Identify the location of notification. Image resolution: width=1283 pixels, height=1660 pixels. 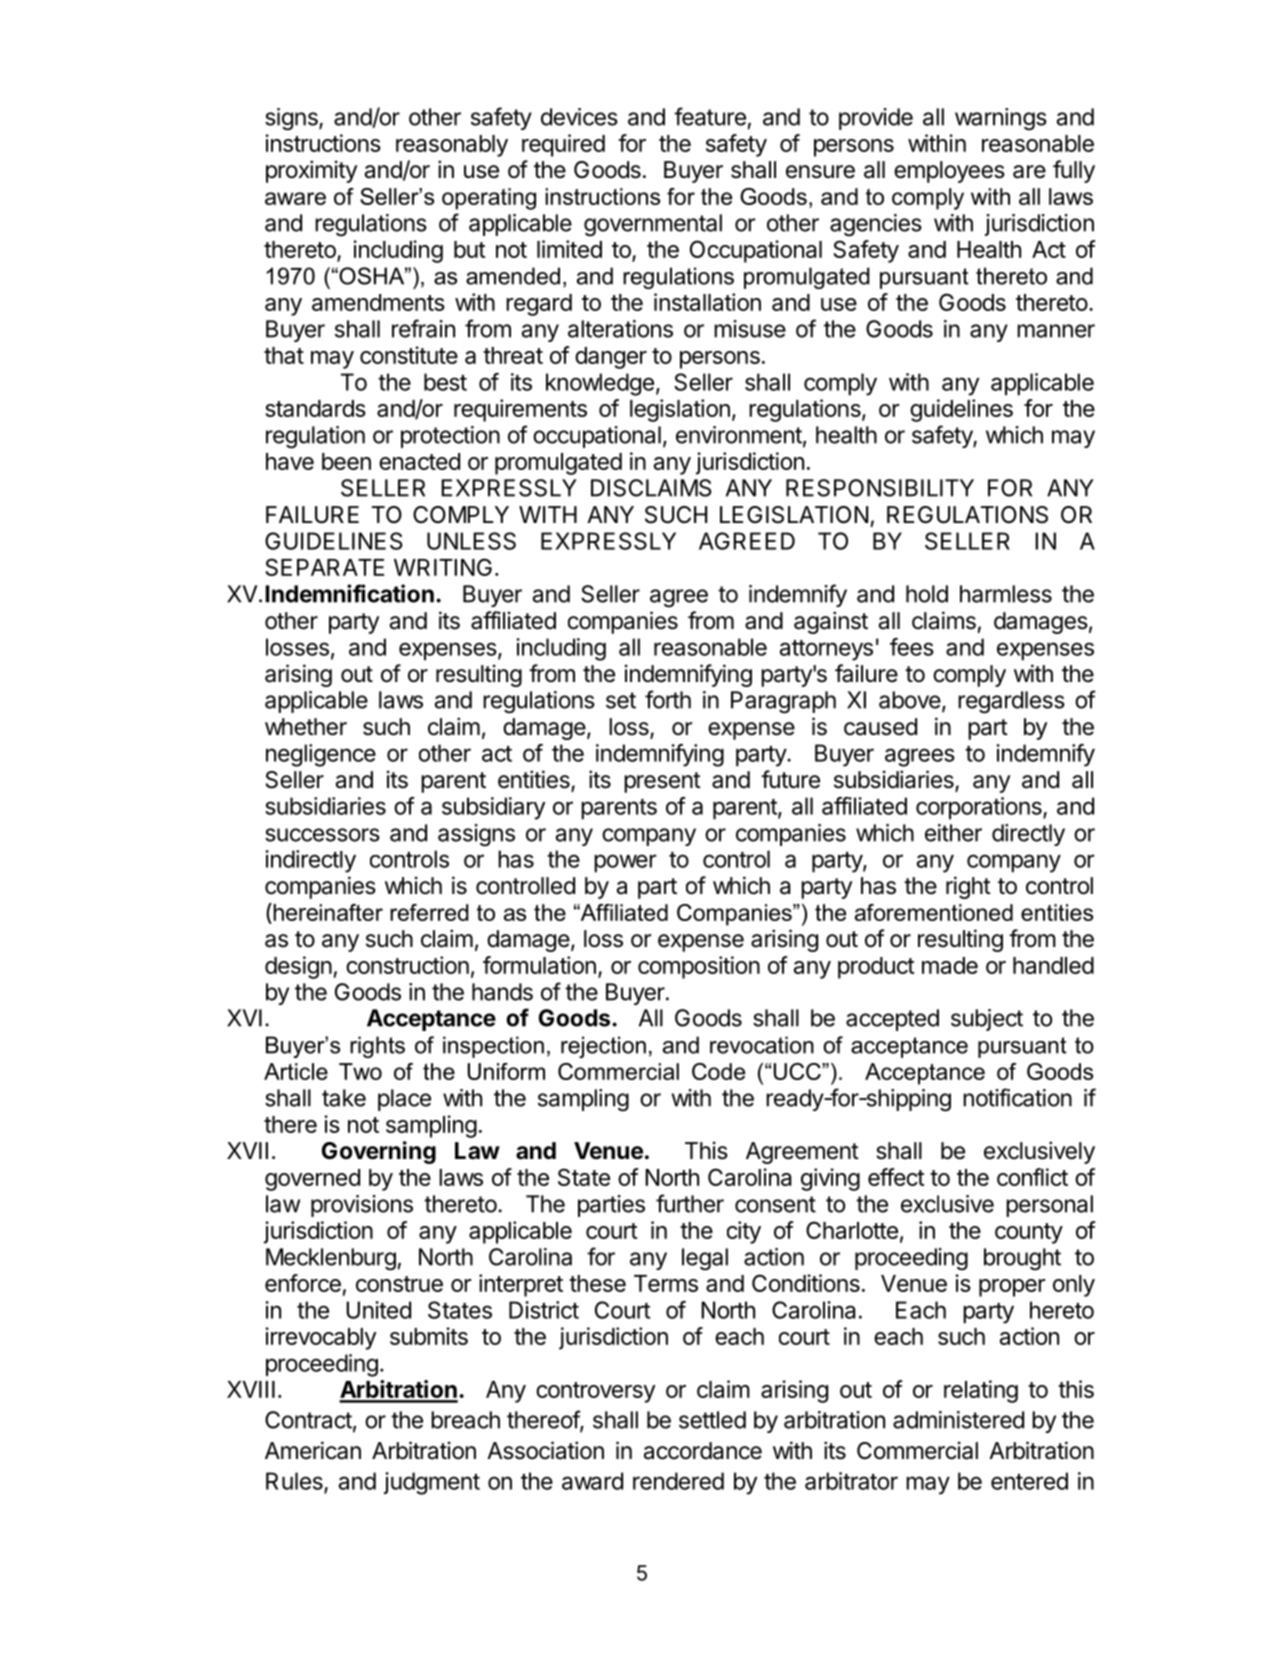
(1017, 1097).
